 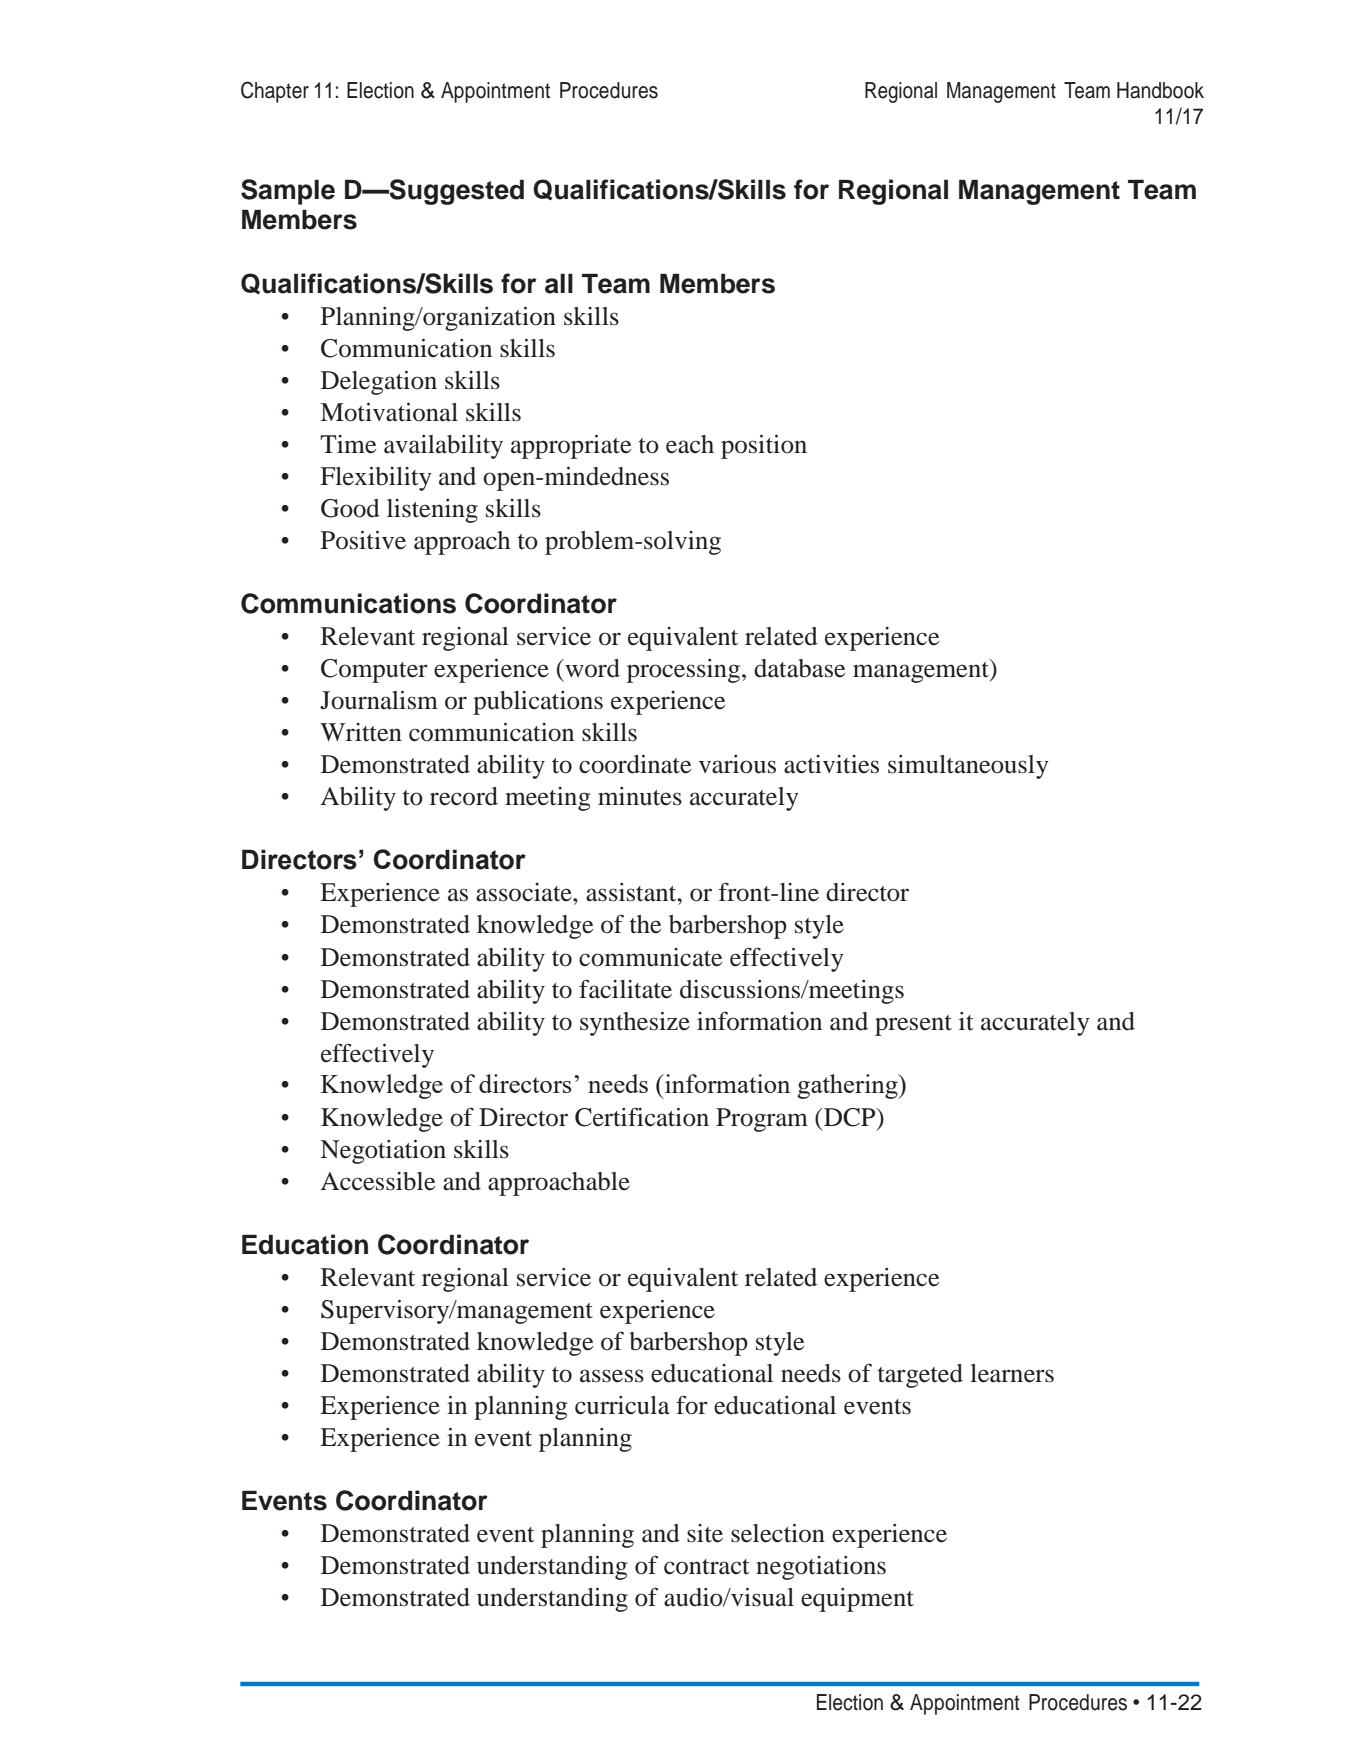 I want to click on minutes, so click(x=640, y=796).
